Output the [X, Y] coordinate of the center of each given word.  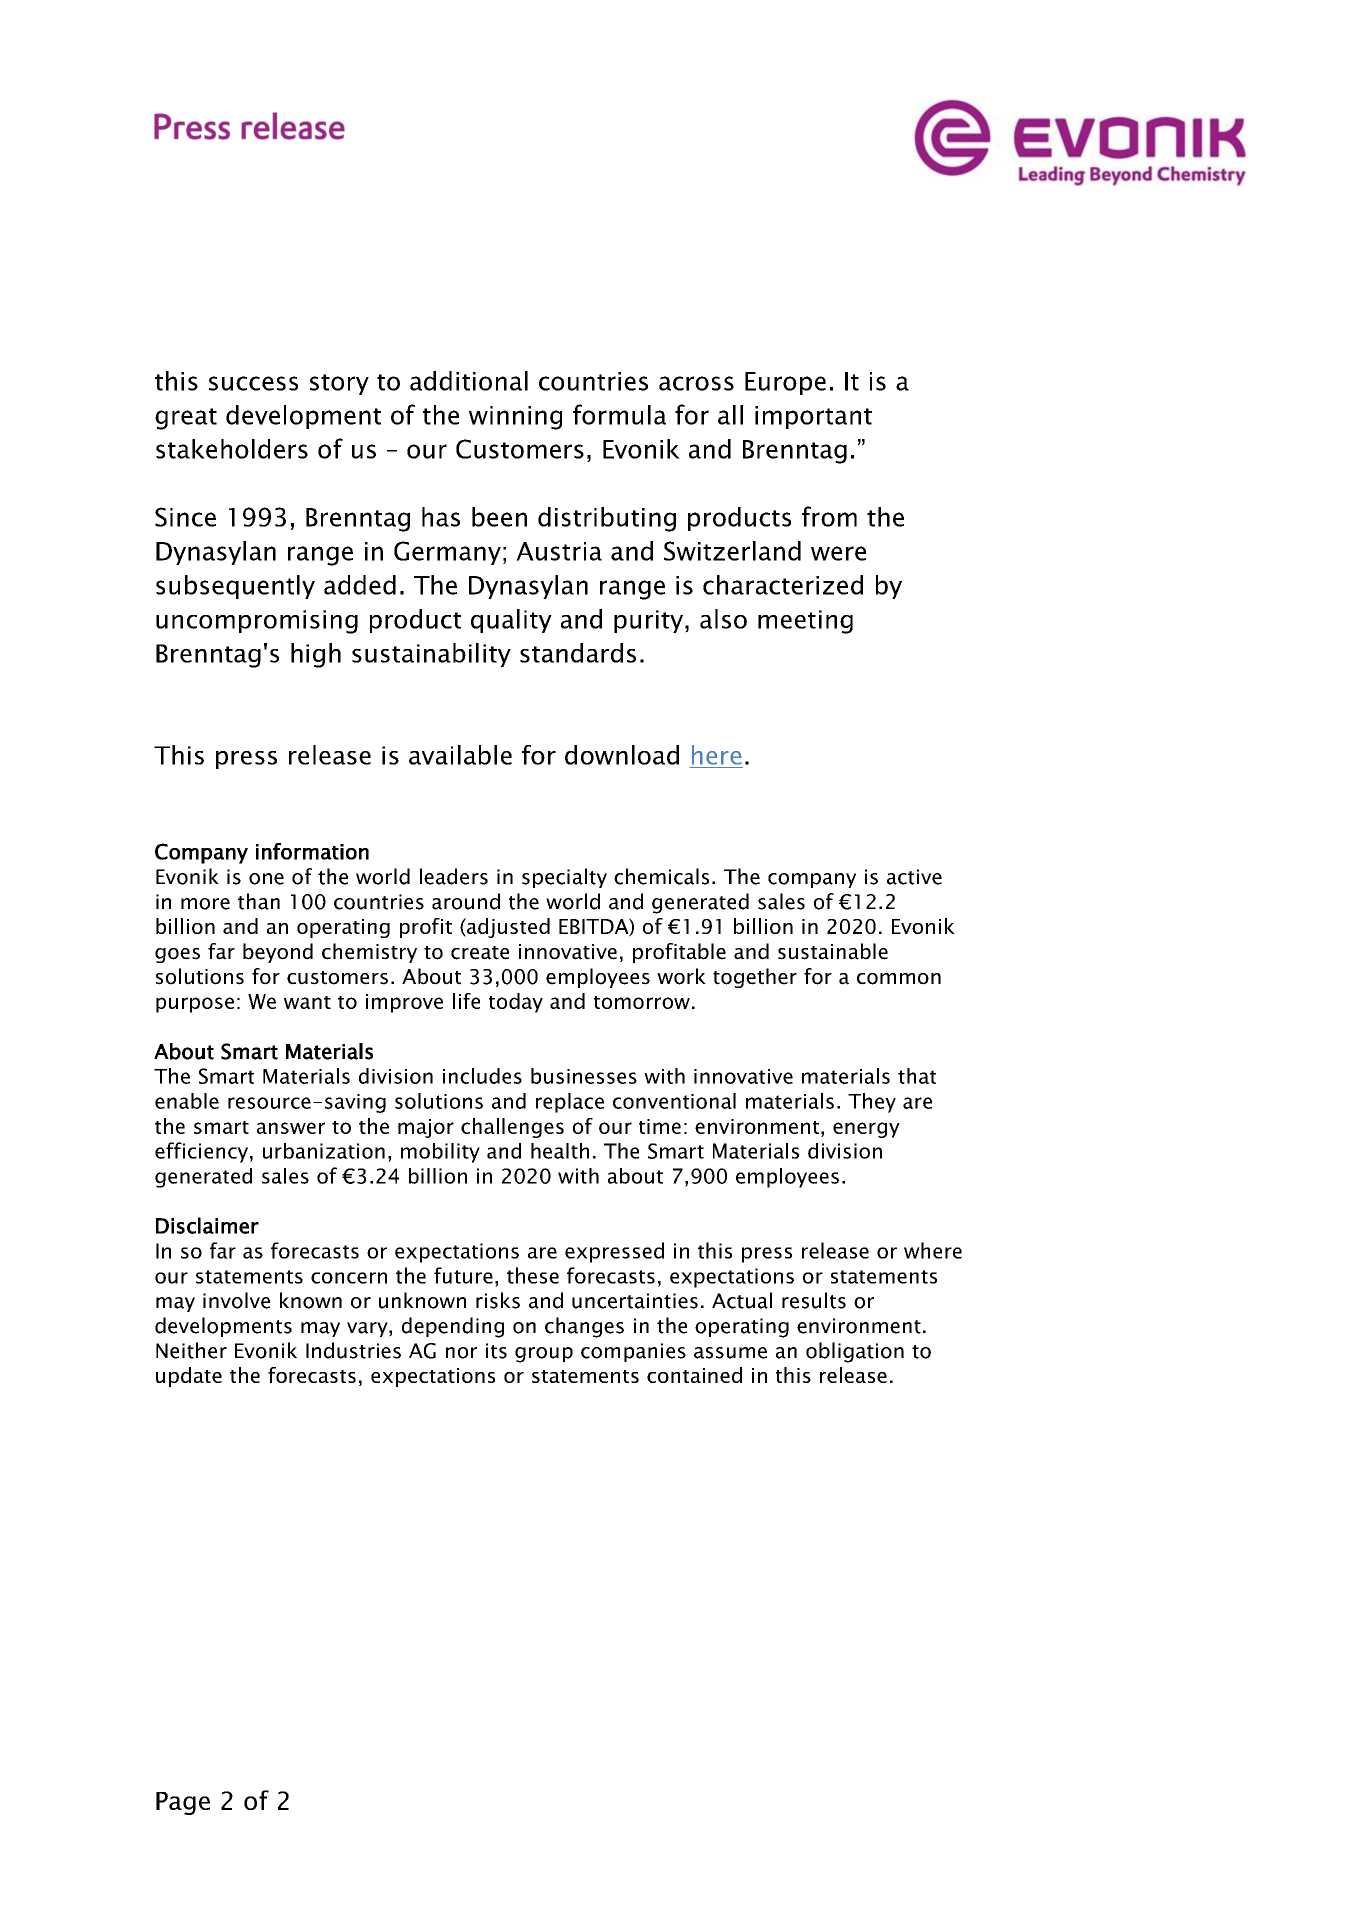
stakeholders [232, 449]
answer [291, 1128]
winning [515, 418]
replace [570, 1103]
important [813, 417]
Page [183, 1803]
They [872, 1103]
